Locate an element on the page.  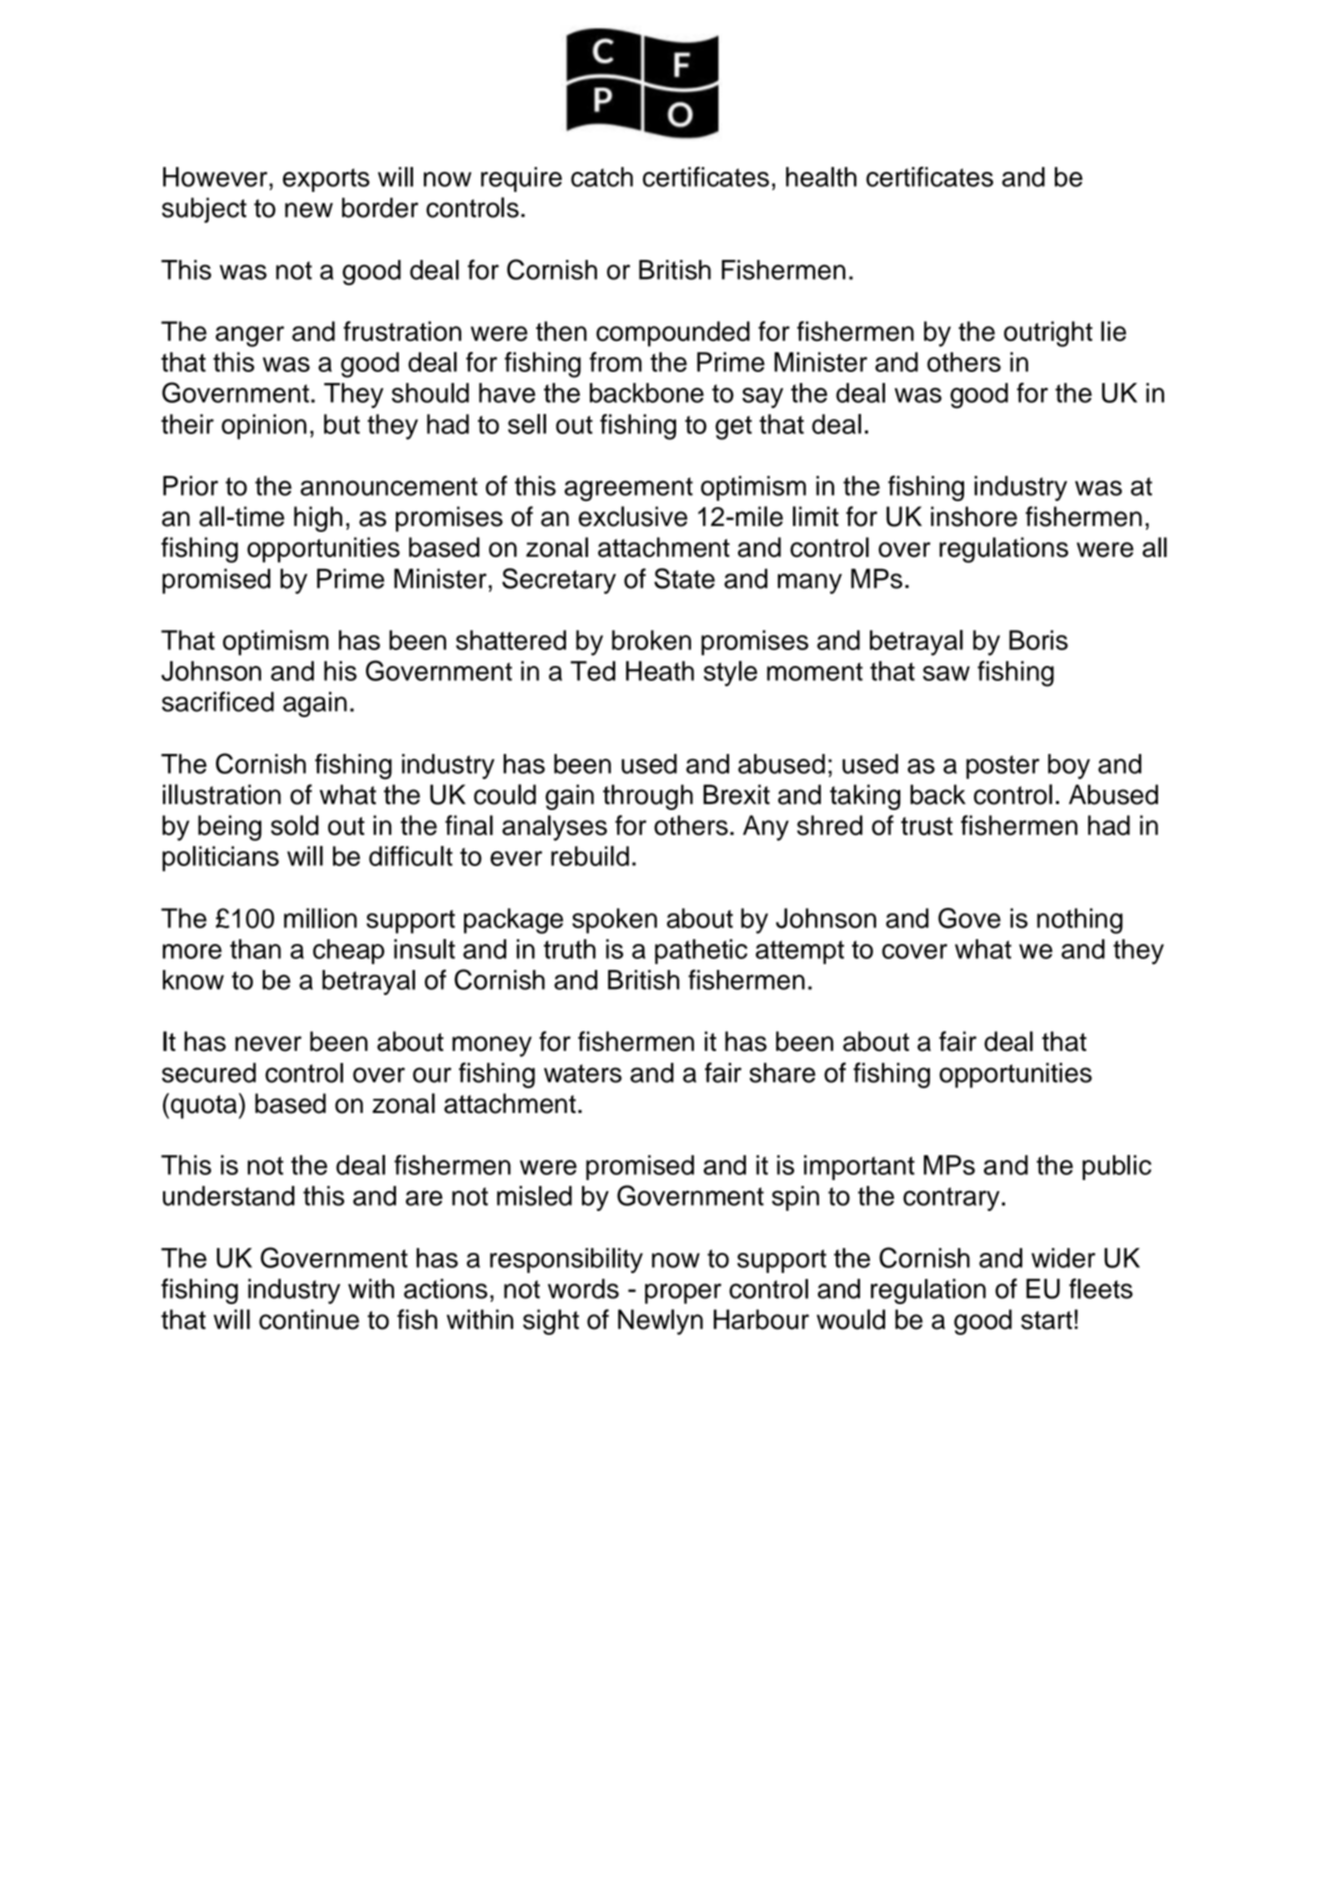
catch is located at coordinates (602, 177).
